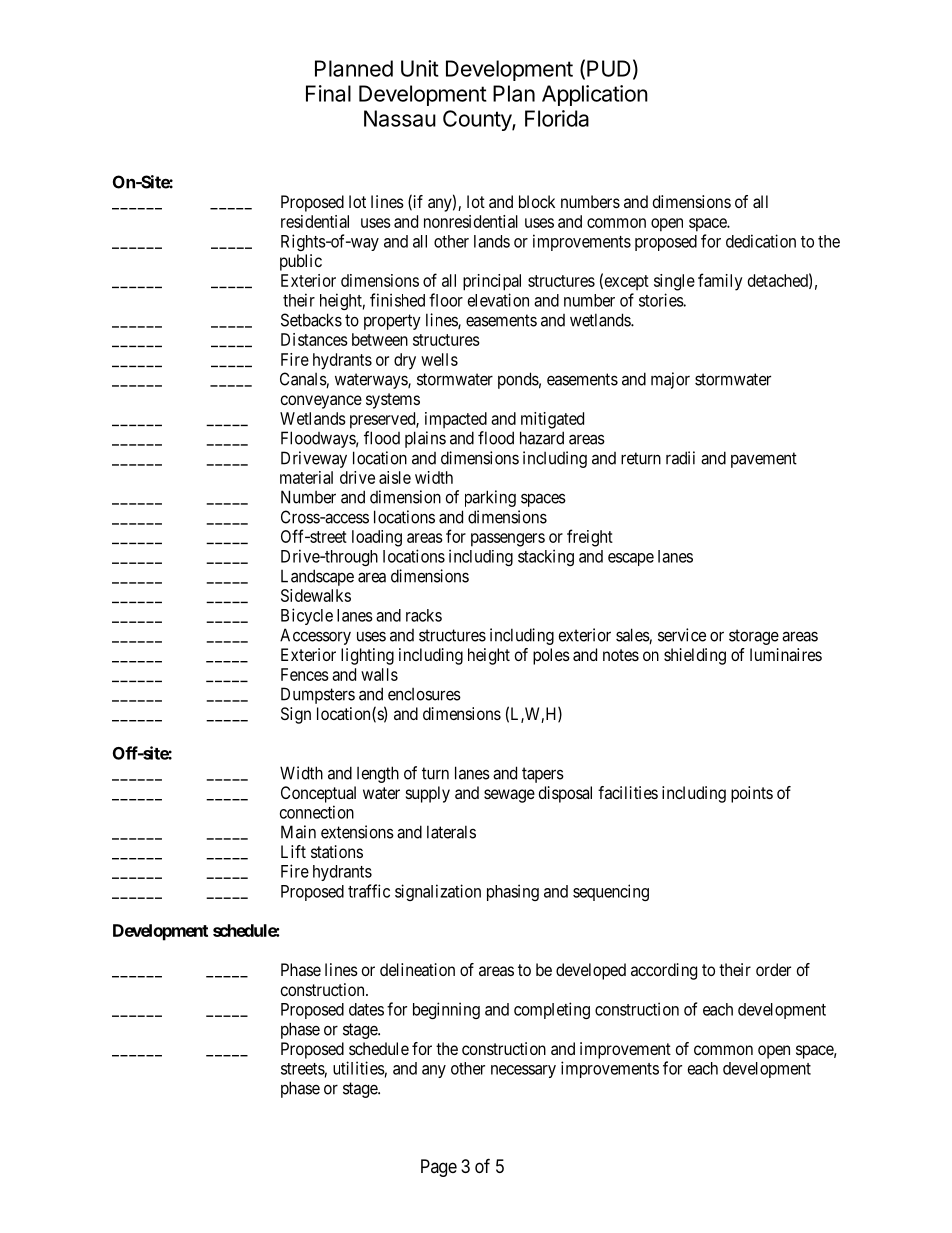 The image size is (952, 1233). Describe the element at coordinates (359, 1068) in the page. I see `utilities` at that location.
